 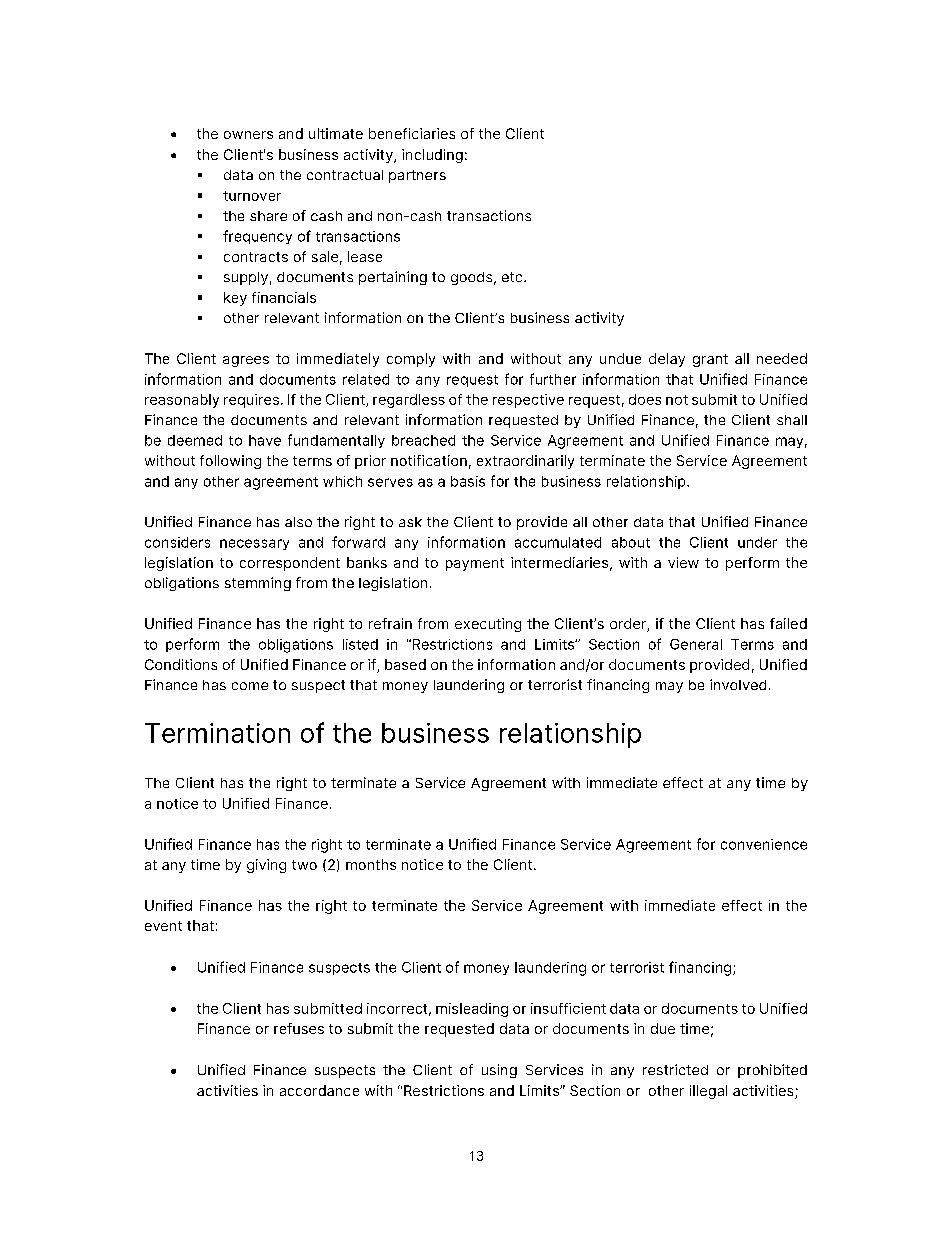 I want to click on basis, so click(x=468, y=481).
